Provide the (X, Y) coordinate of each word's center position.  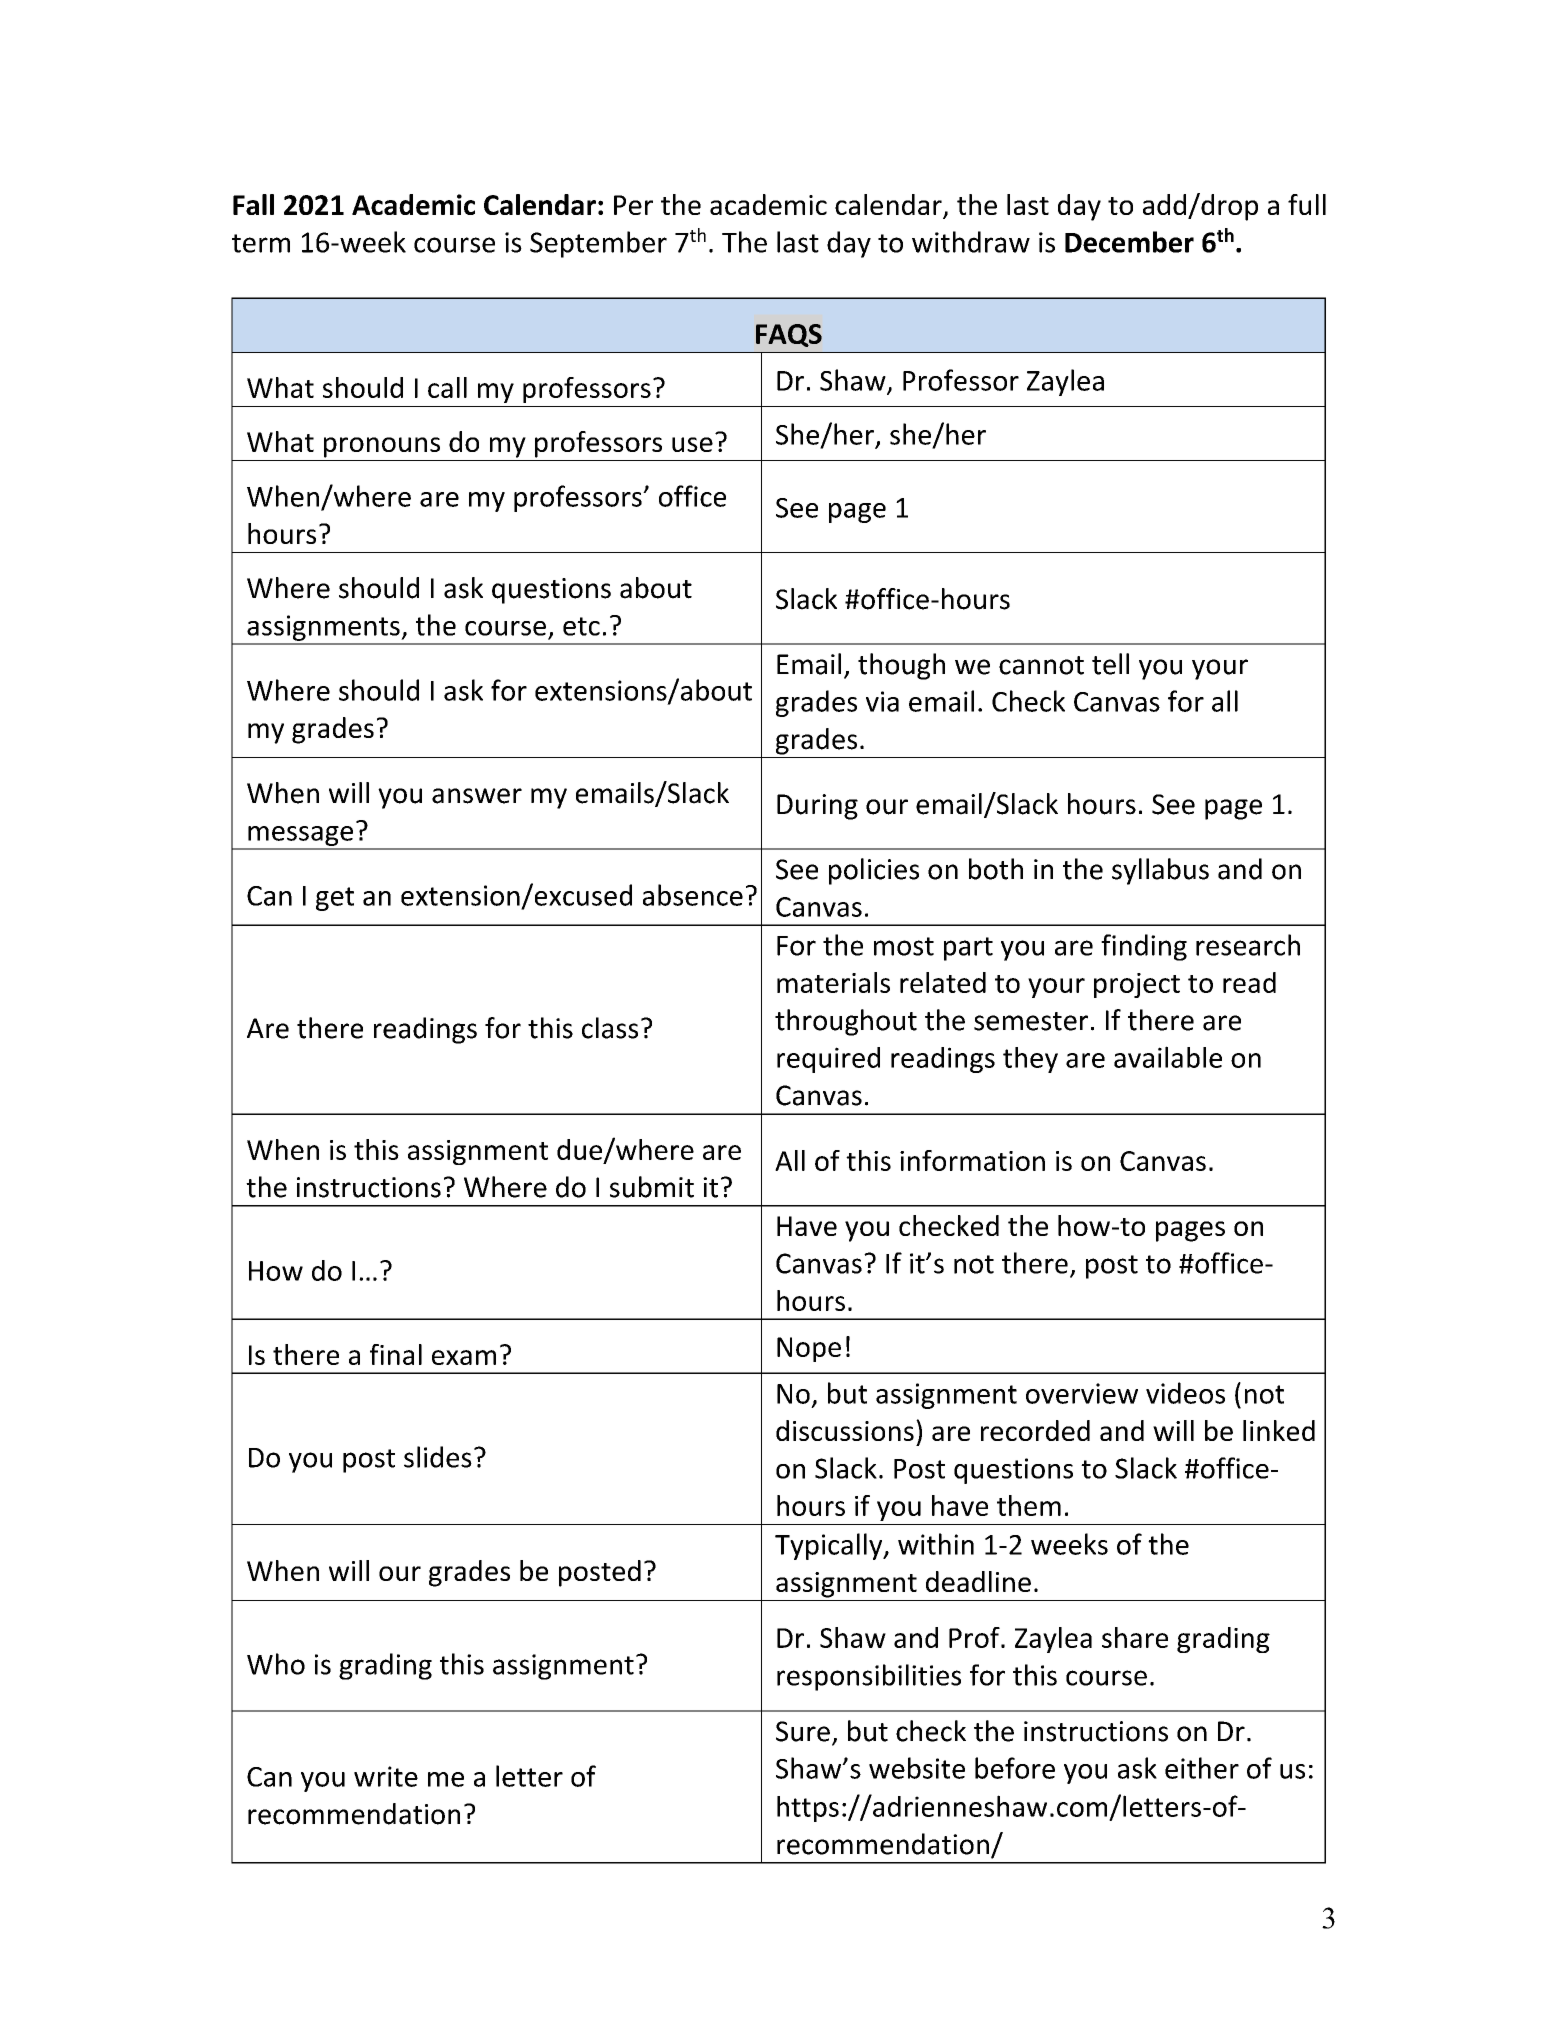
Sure (803, 1731)
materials (833, 982)
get (335, 899)
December (1129, 242)
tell (1110, 664)
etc (581, 626)
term (261, 243)
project (1137, 985)
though (901, 666)
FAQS (789, 335)
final (396, 1354)
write (386, 1776)
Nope (809, 1349)
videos (1185, 1393)
